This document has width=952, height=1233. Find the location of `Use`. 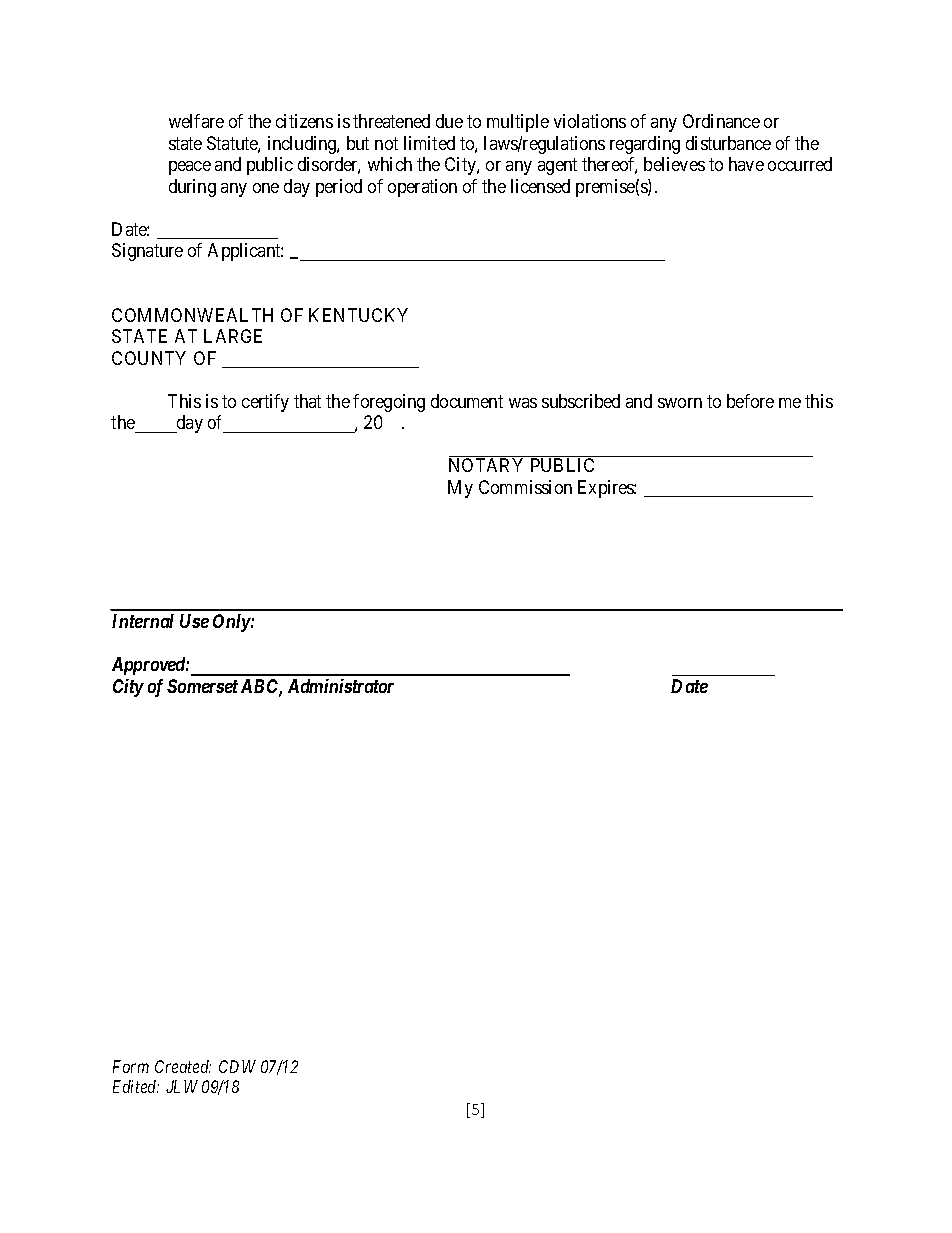

Use is located at coordinates (194, 621).
